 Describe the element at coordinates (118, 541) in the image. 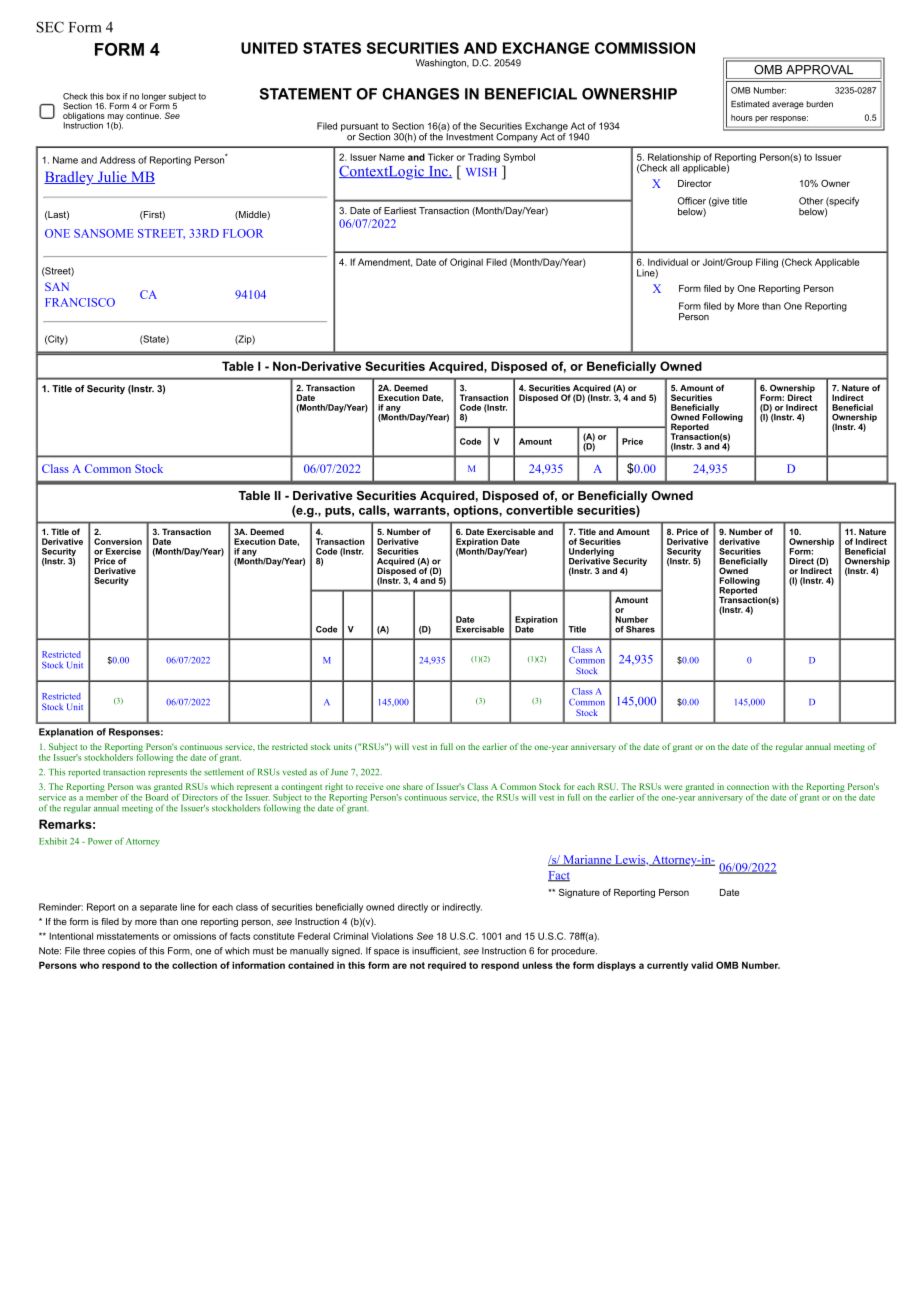

I see `Conversion` at that location.
